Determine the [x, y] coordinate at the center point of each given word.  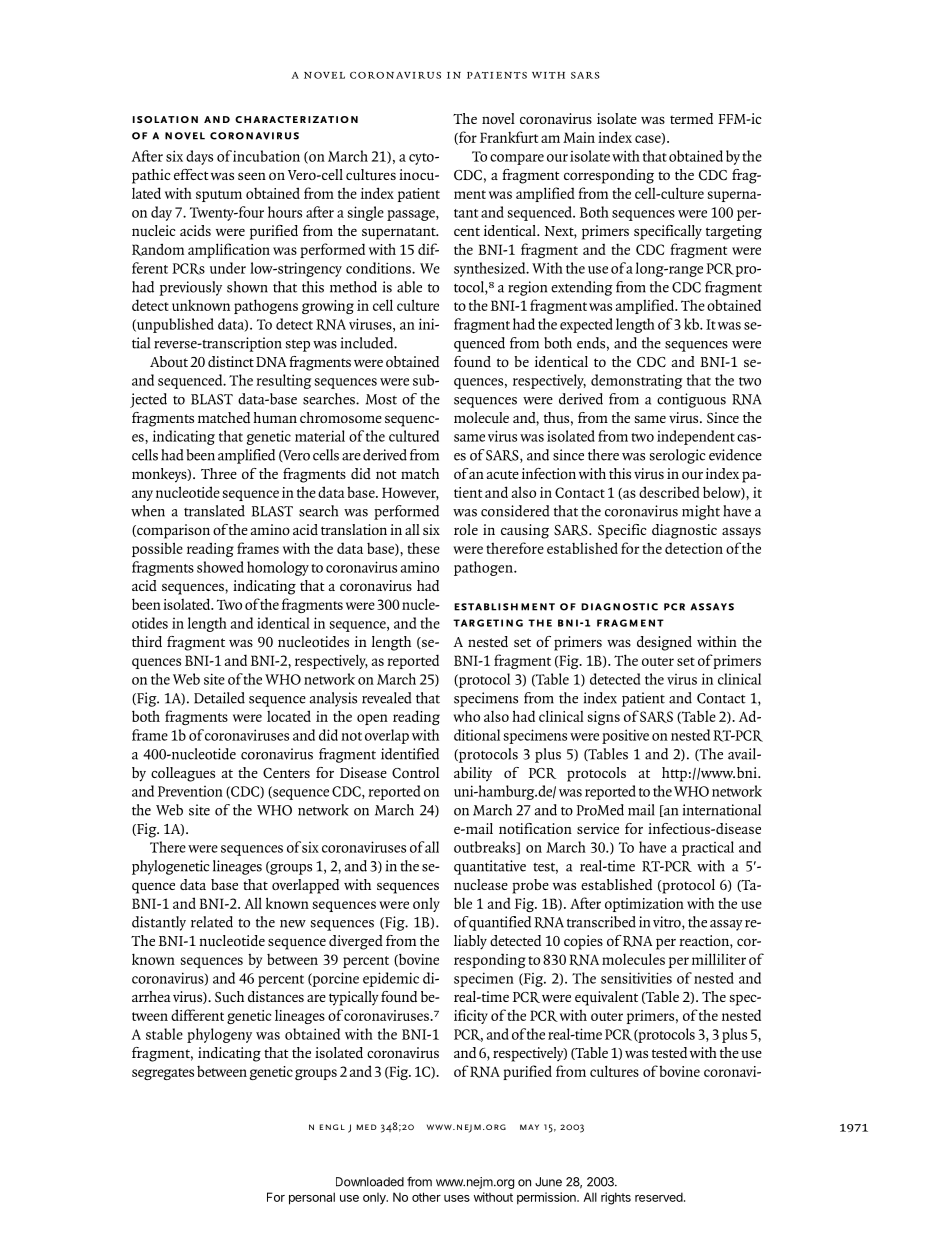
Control [415, 773]
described [669, 492]
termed [691, 118]
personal [312, 1198]
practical [708, 848]
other [426, 1197]
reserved [660, 1197]
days [199, 157]
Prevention [190, 791]
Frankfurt [509, 137]
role [466, 529]
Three [219, 473]
